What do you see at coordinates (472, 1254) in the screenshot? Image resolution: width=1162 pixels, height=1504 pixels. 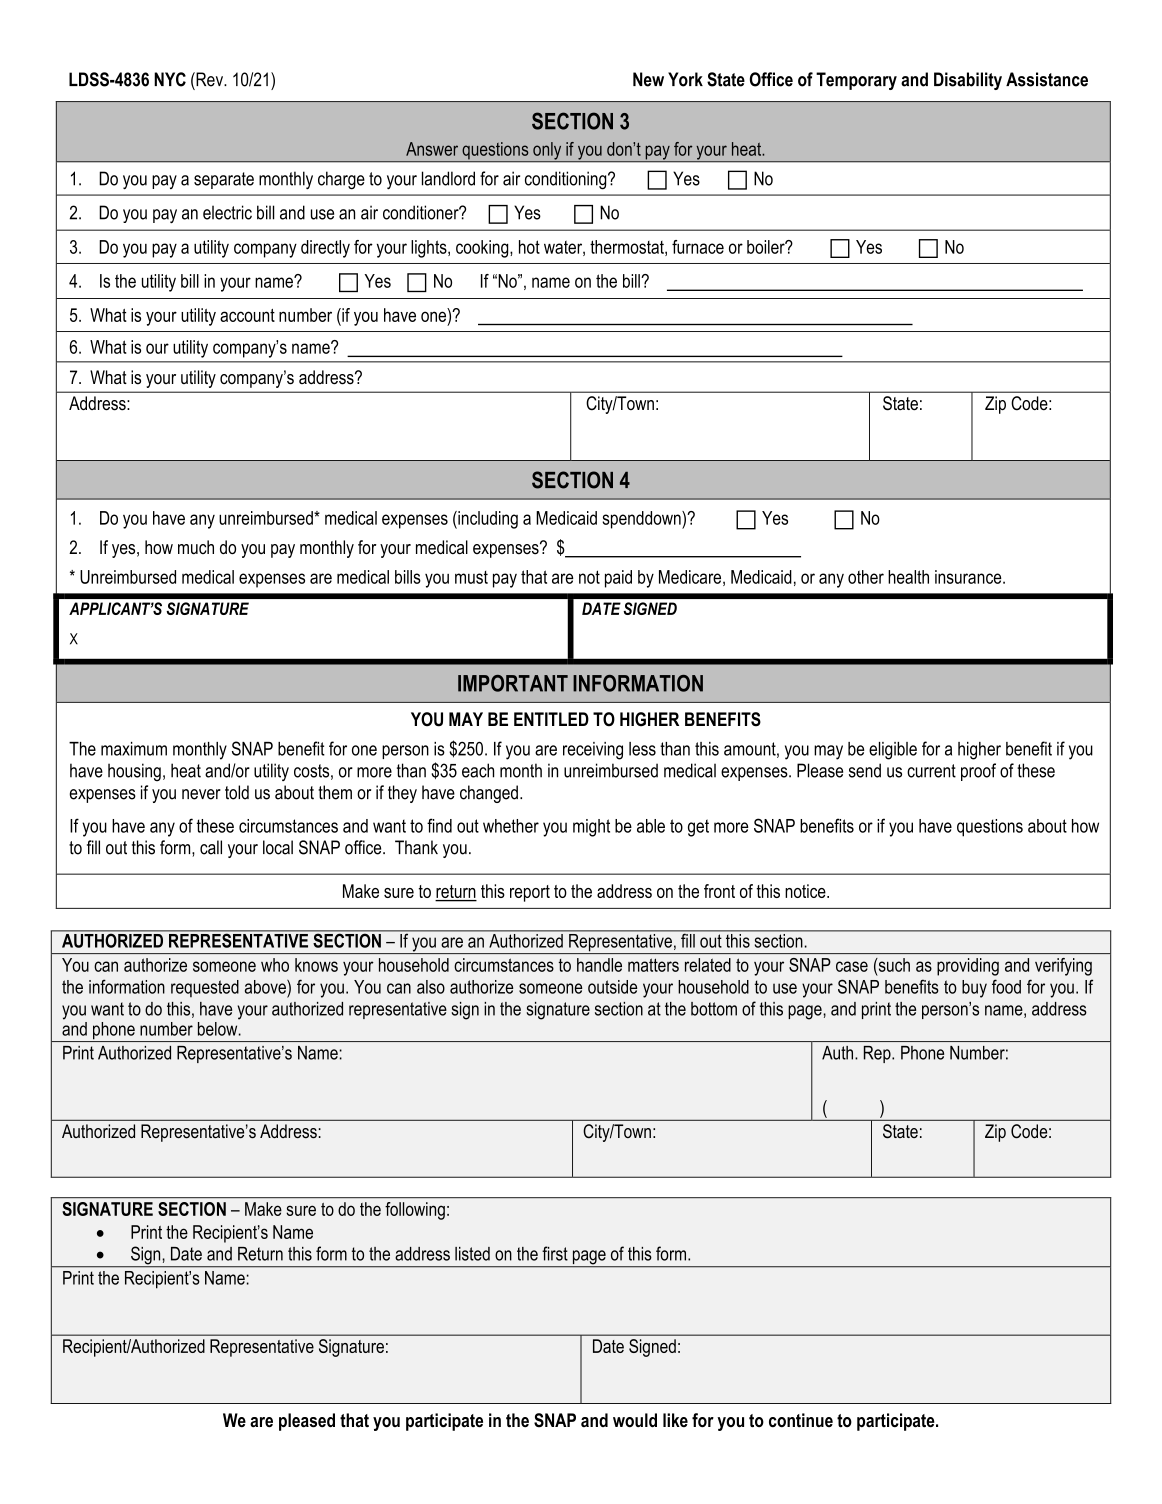 I see `listed` at bounding box center [472, 1254].
